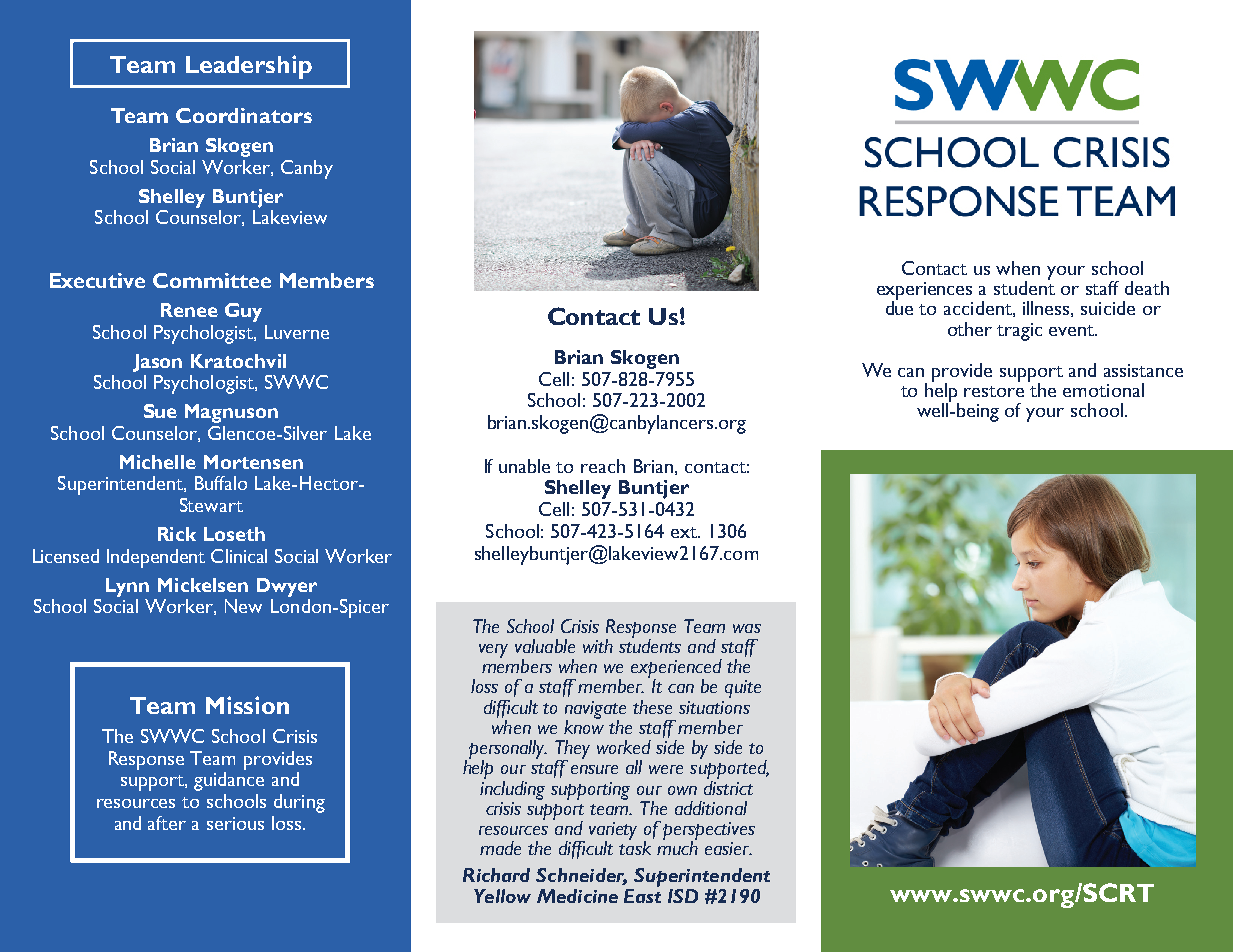 The image size is (1233, 952). I want to click on experiences, so click(924, 292).
